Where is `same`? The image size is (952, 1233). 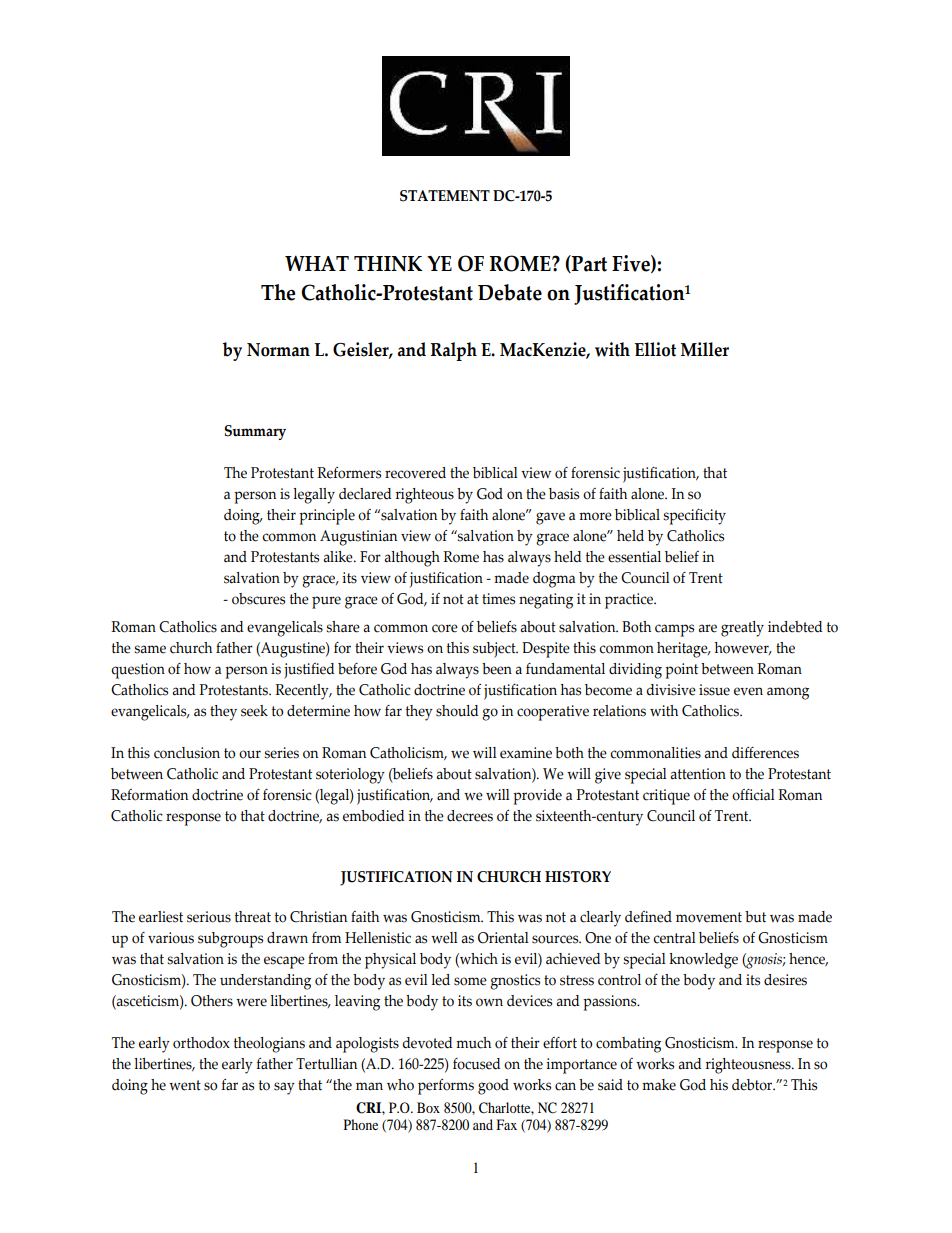 same is located at coordinates (150, 649).
